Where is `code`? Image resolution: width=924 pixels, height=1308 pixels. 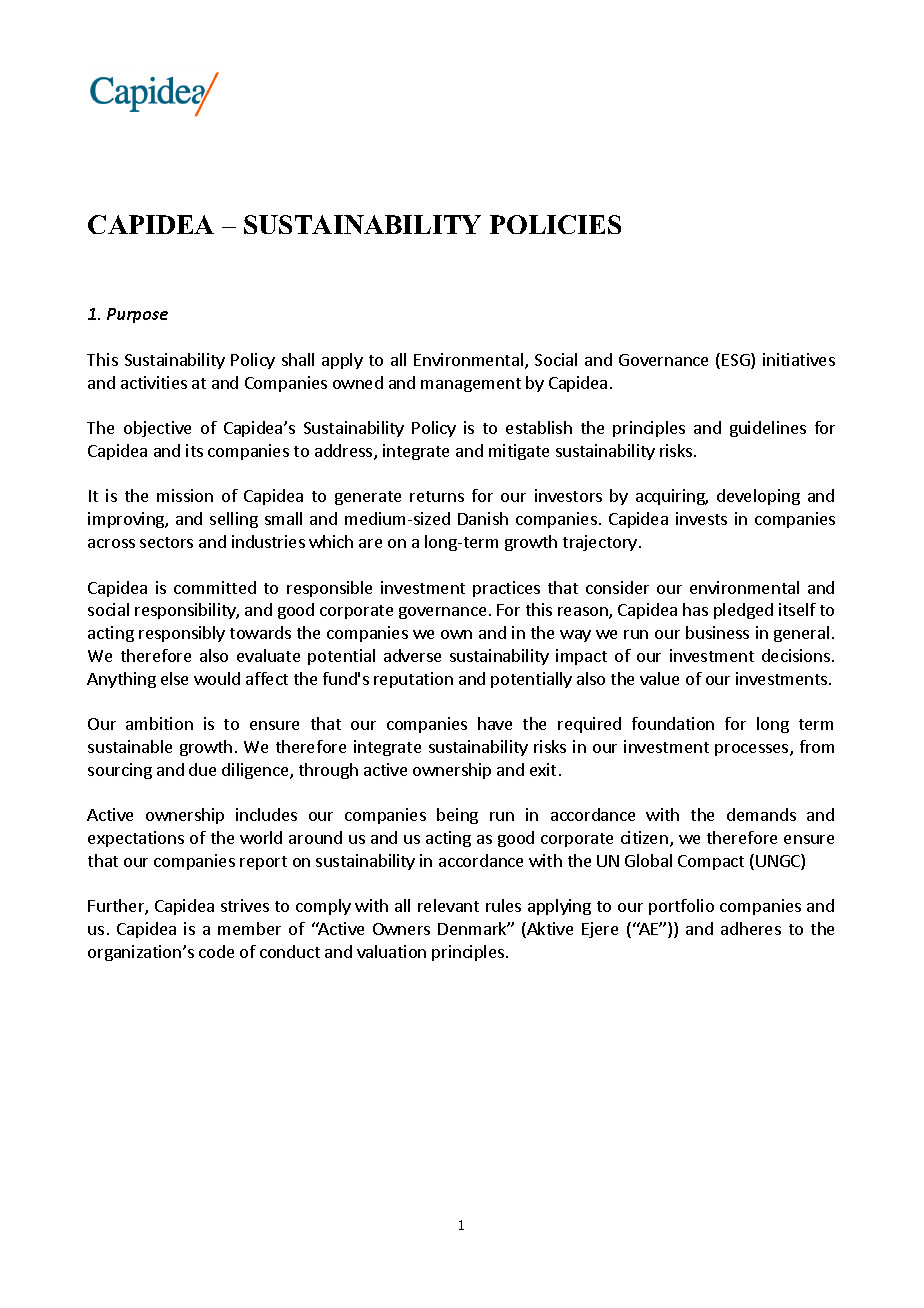 code is located at coordinates (216, 951).
